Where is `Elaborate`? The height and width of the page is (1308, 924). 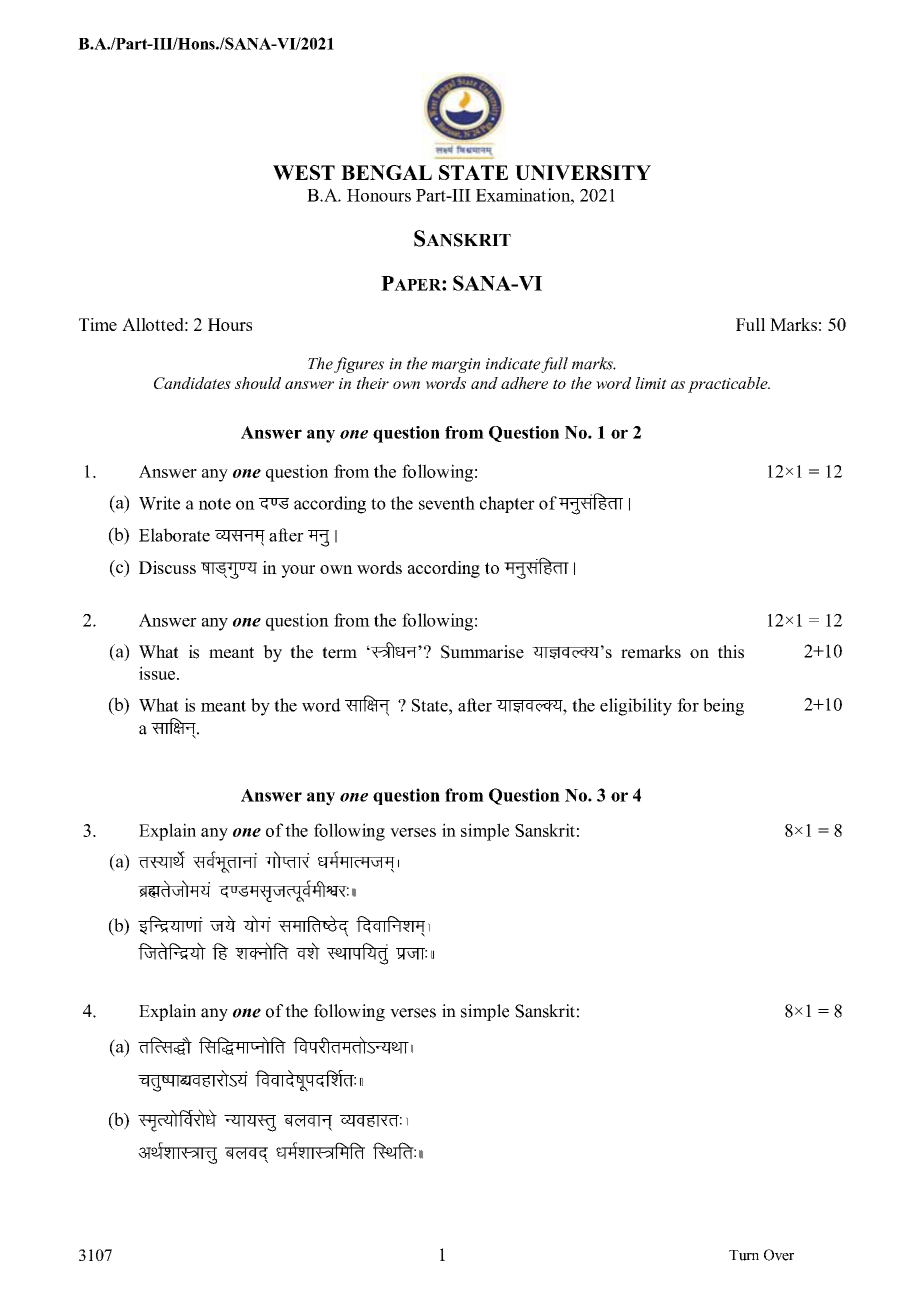 Elaborate is located at coordinates (174, 535).
